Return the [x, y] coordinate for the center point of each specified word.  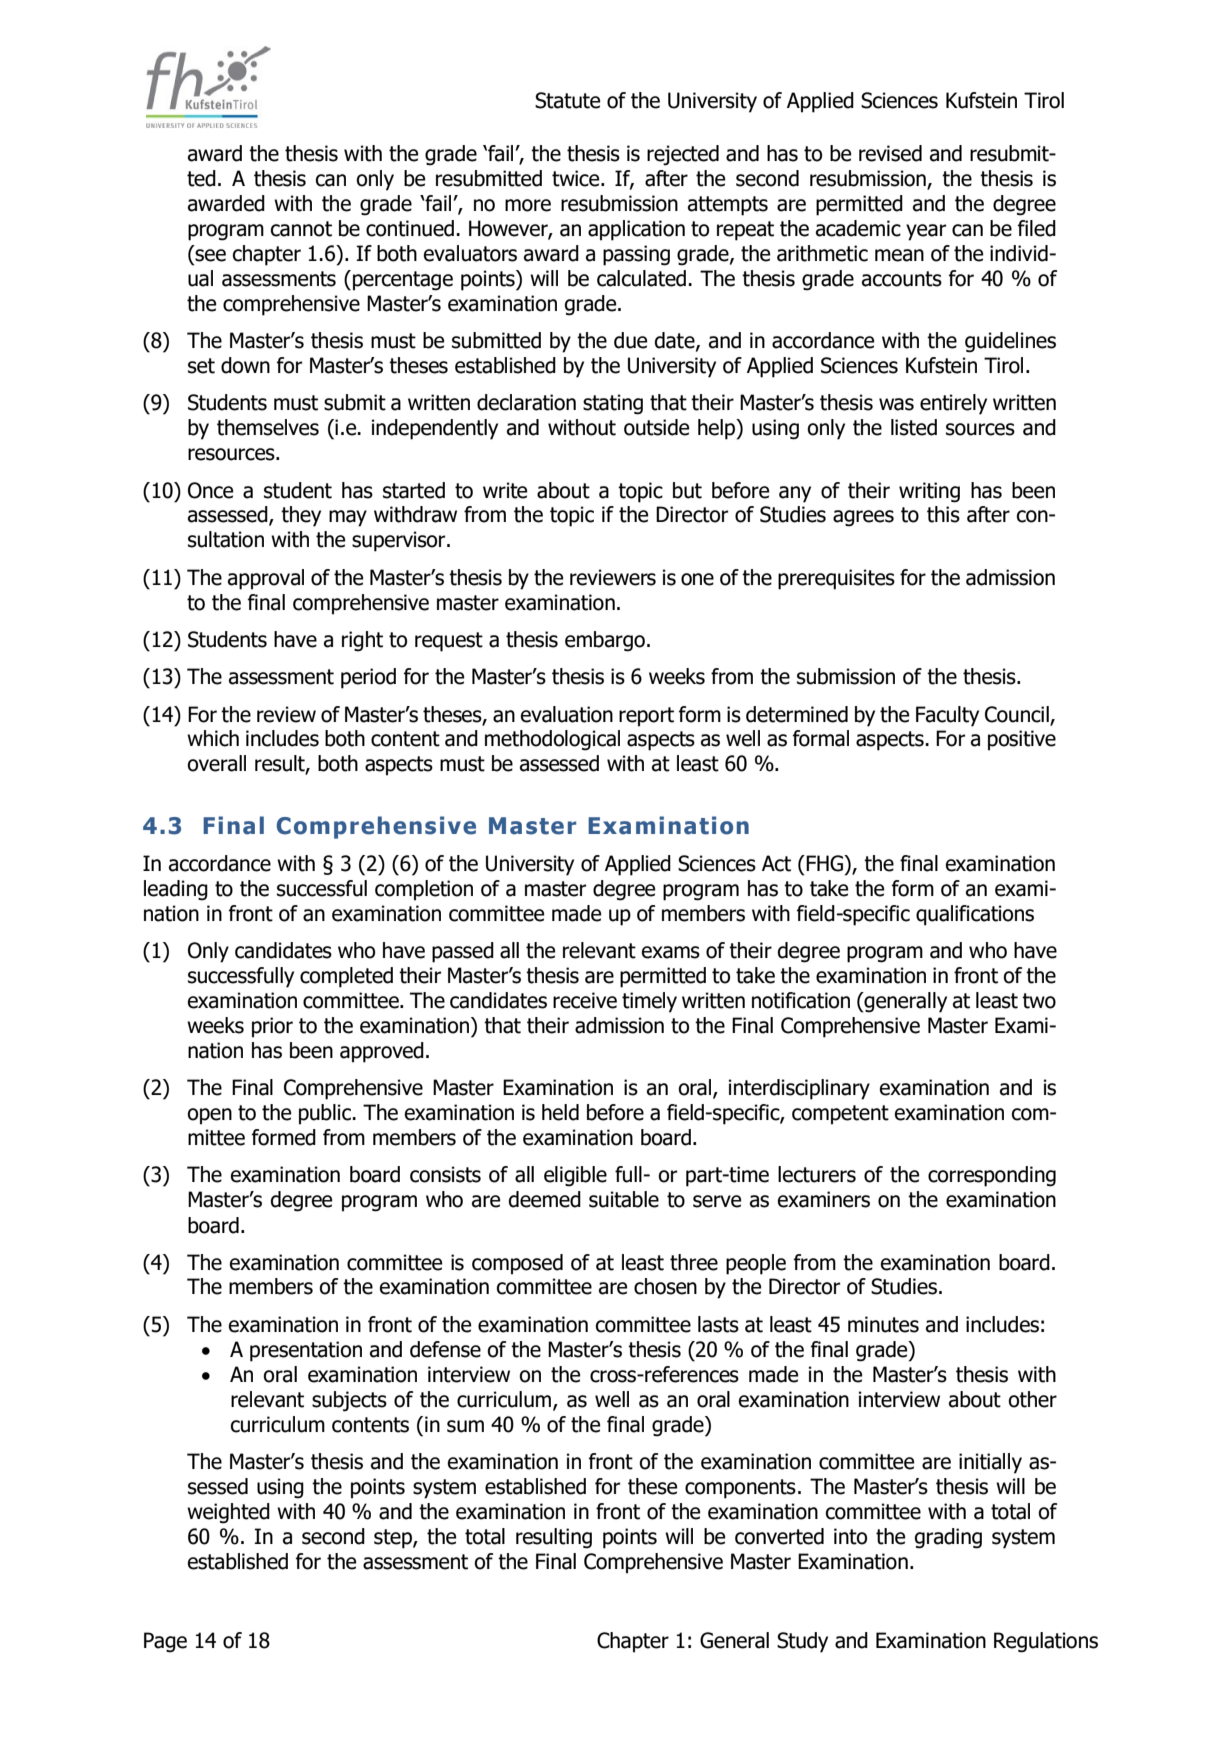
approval [266, 579]
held [560, 1112]
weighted [228, 1513]
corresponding [992, 1176]
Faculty [947, 716]
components [740, 1489]
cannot [301, 229]
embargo [605, 641]
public [326, 1114]
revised [890, 153]
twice [577, 178]
